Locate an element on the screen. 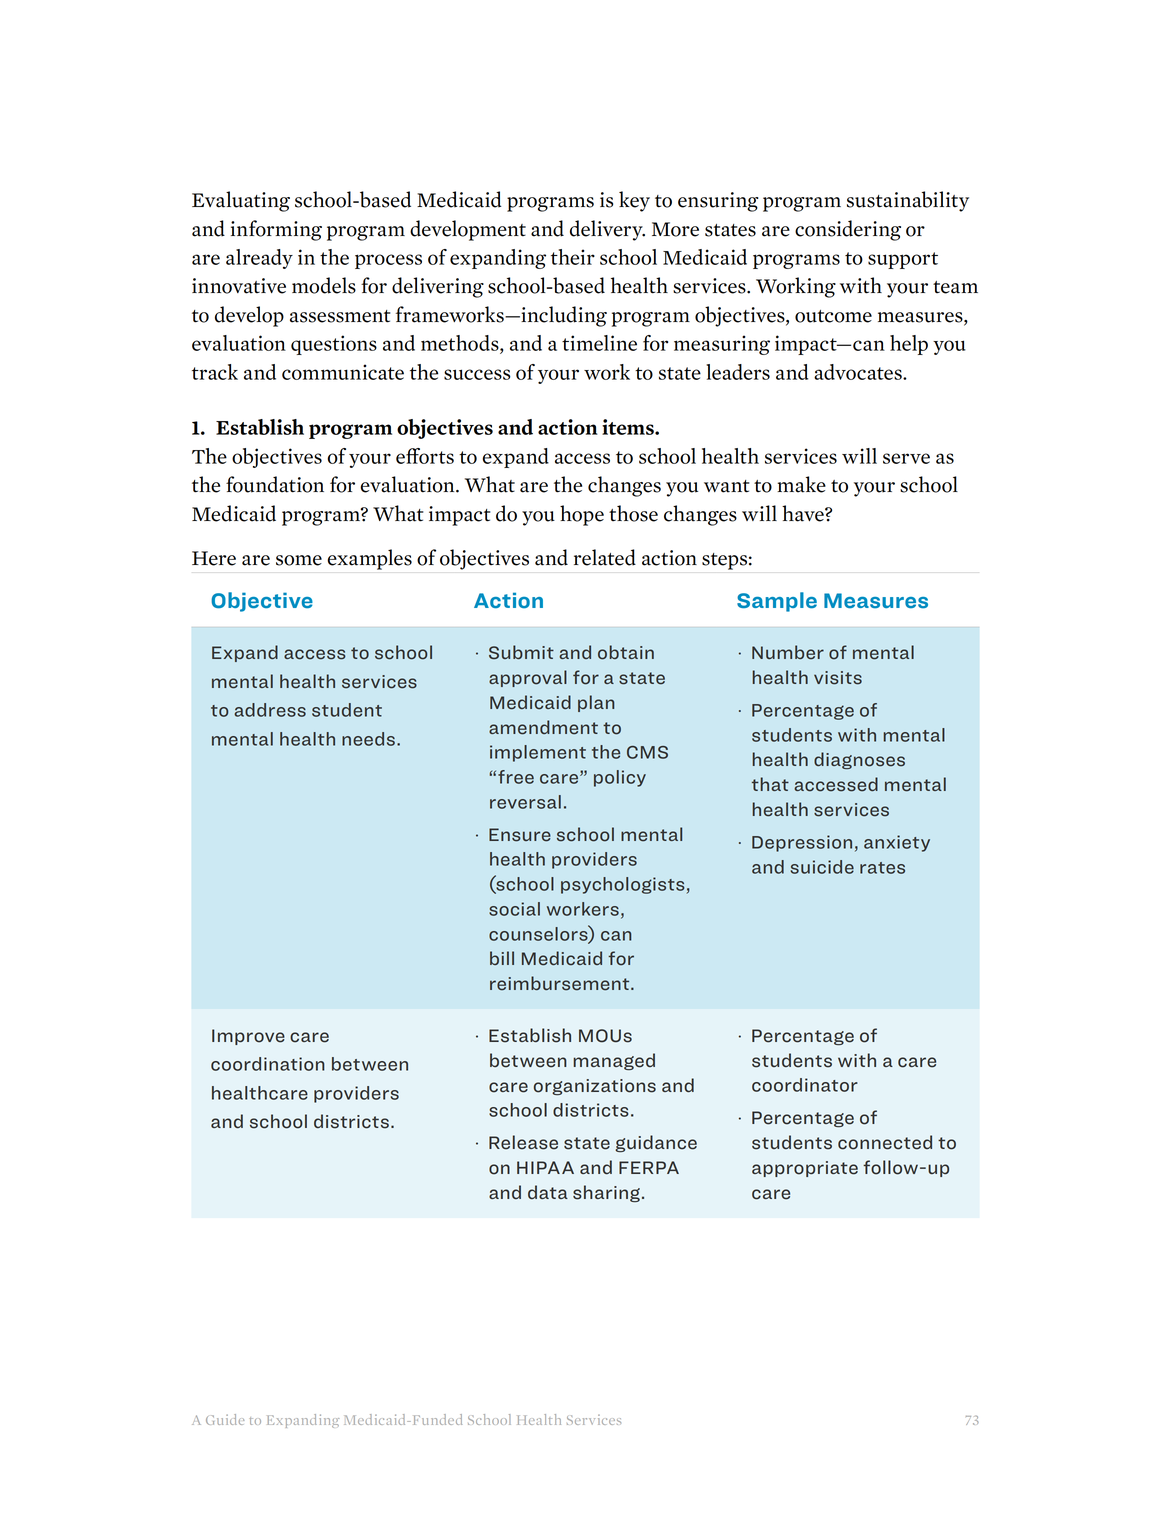 This screenshot has width=1171, height=1515. informing is located at coordinates (276, 230).
